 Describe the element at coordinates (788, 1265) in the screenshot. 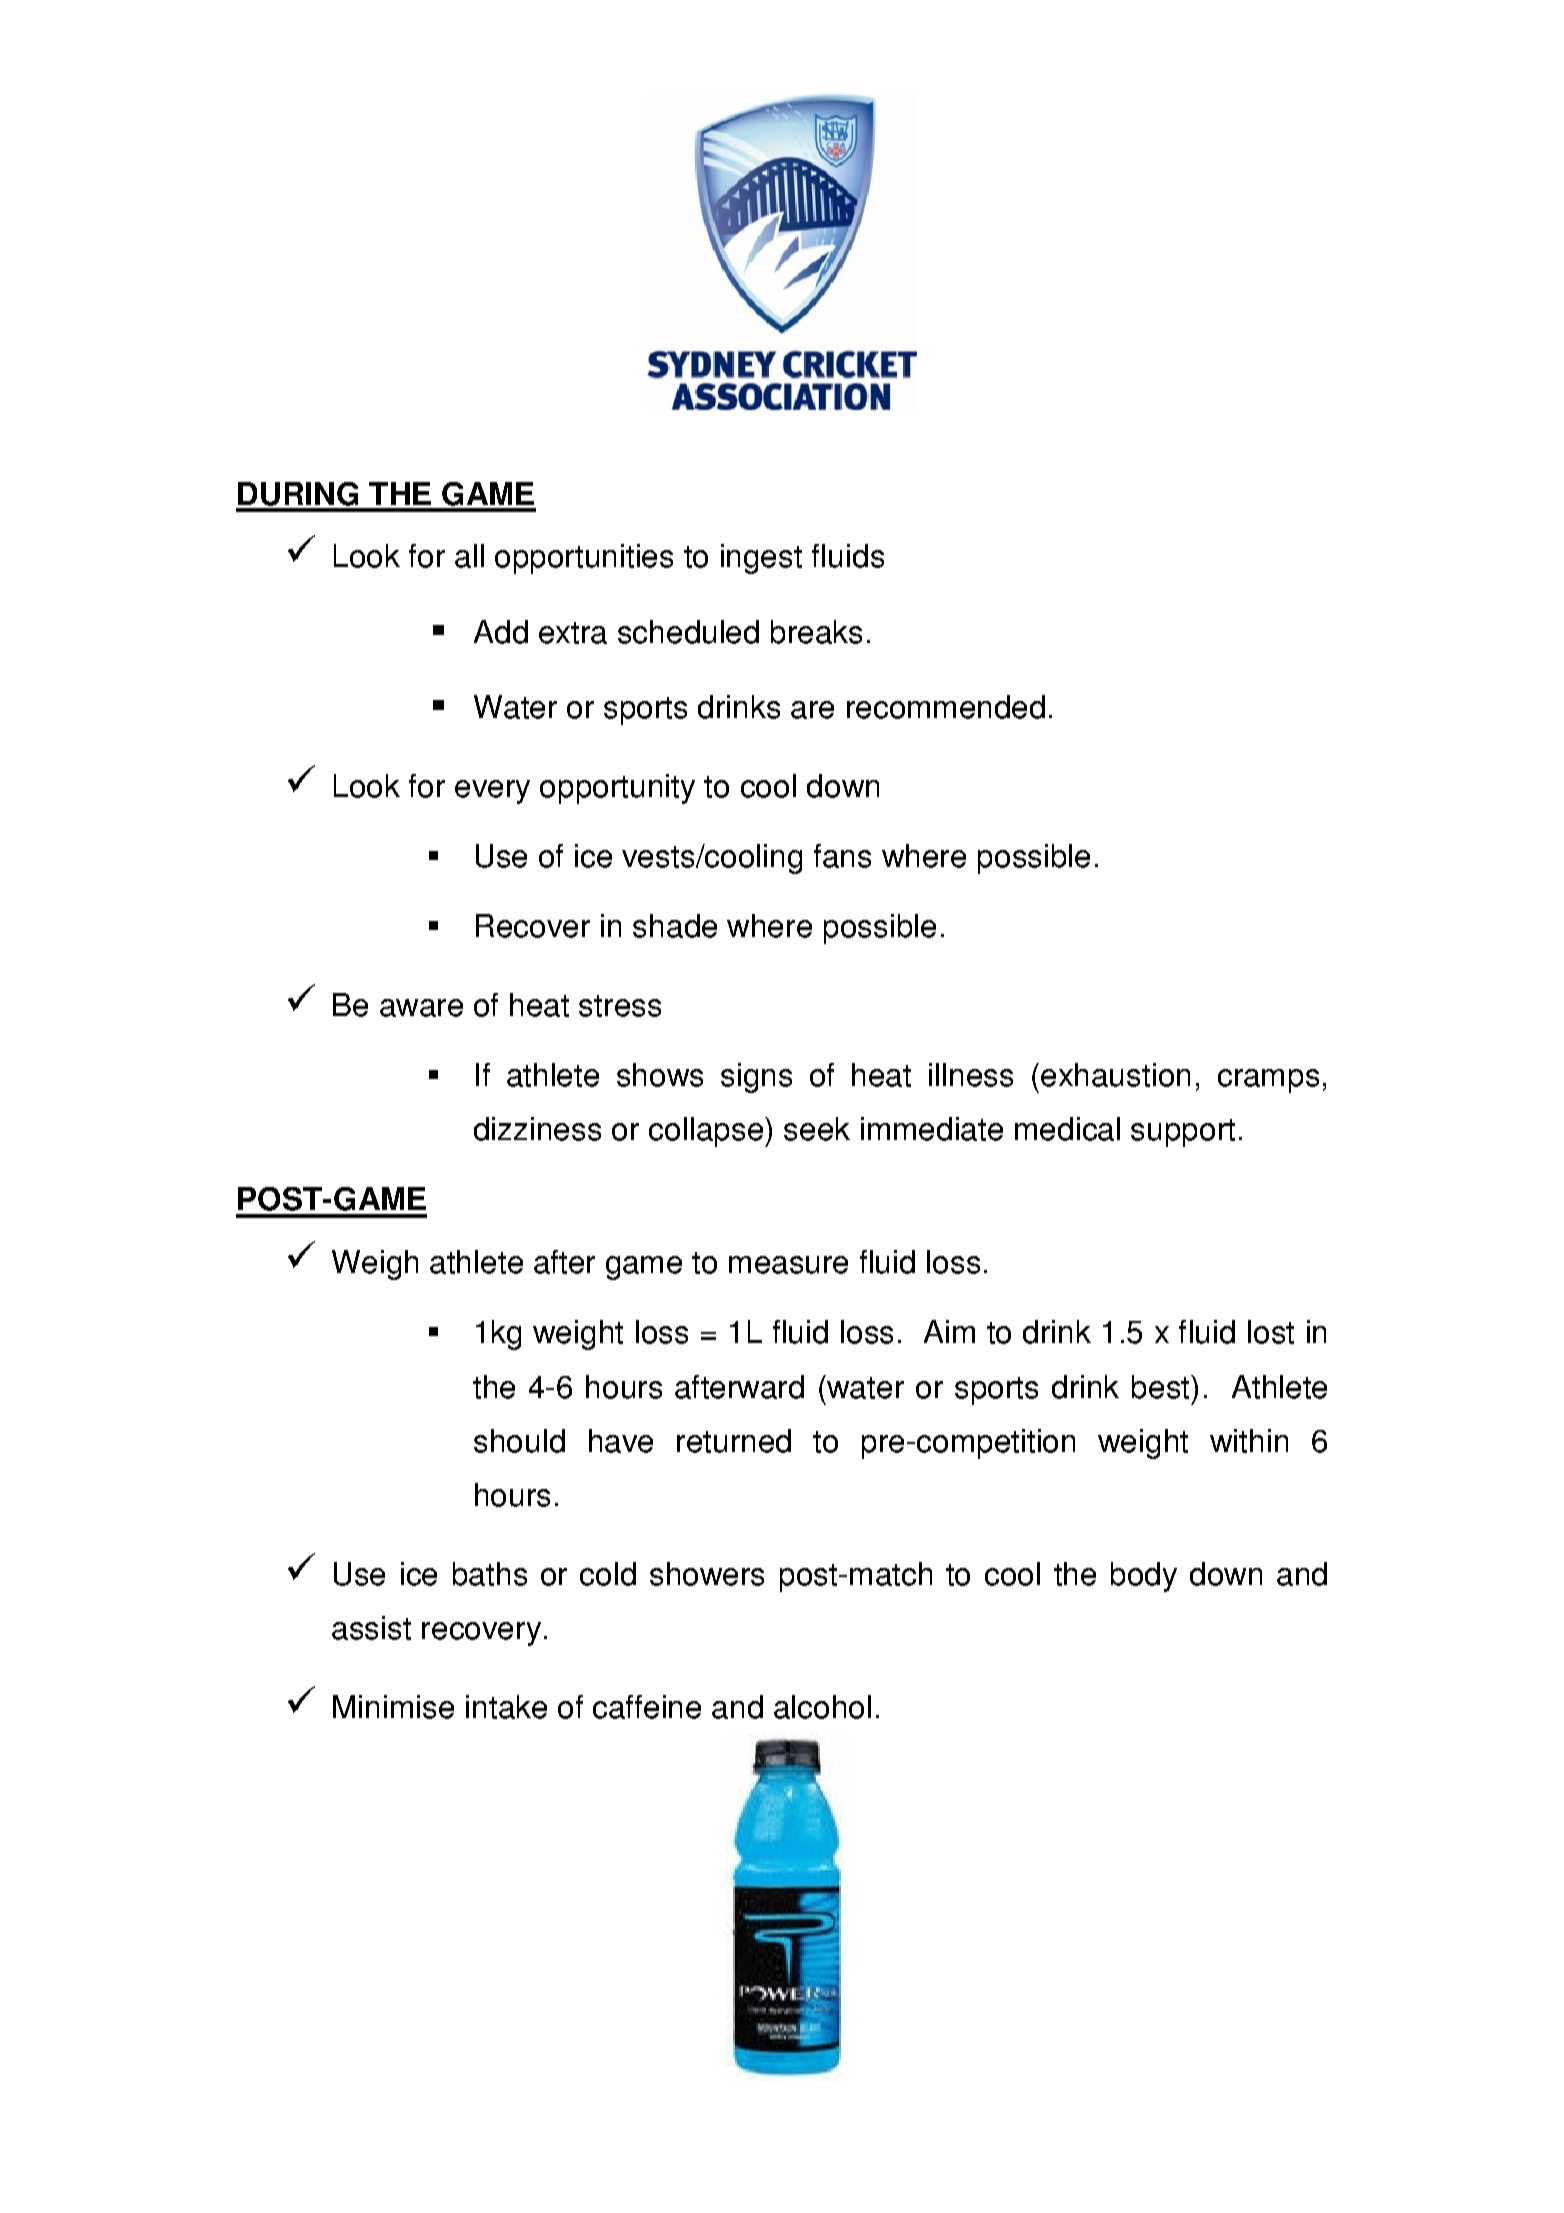

I see `measure` at that location.
